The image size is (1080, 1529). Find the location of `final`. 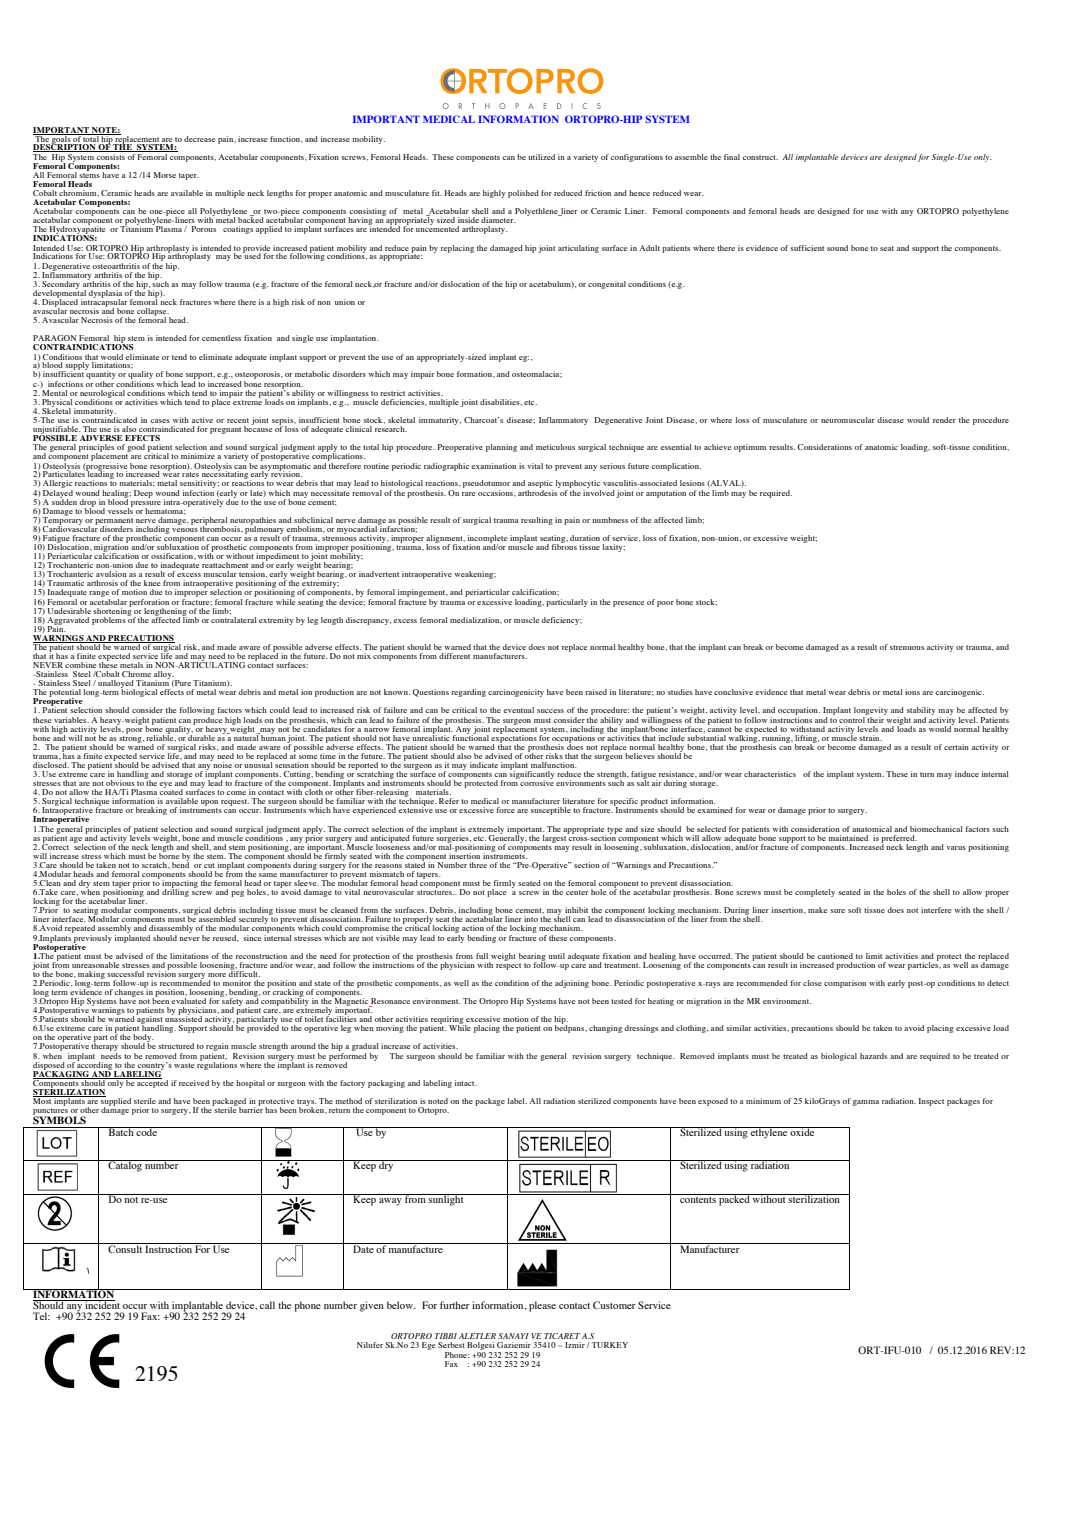

final is located at coordinates (732, 157).
